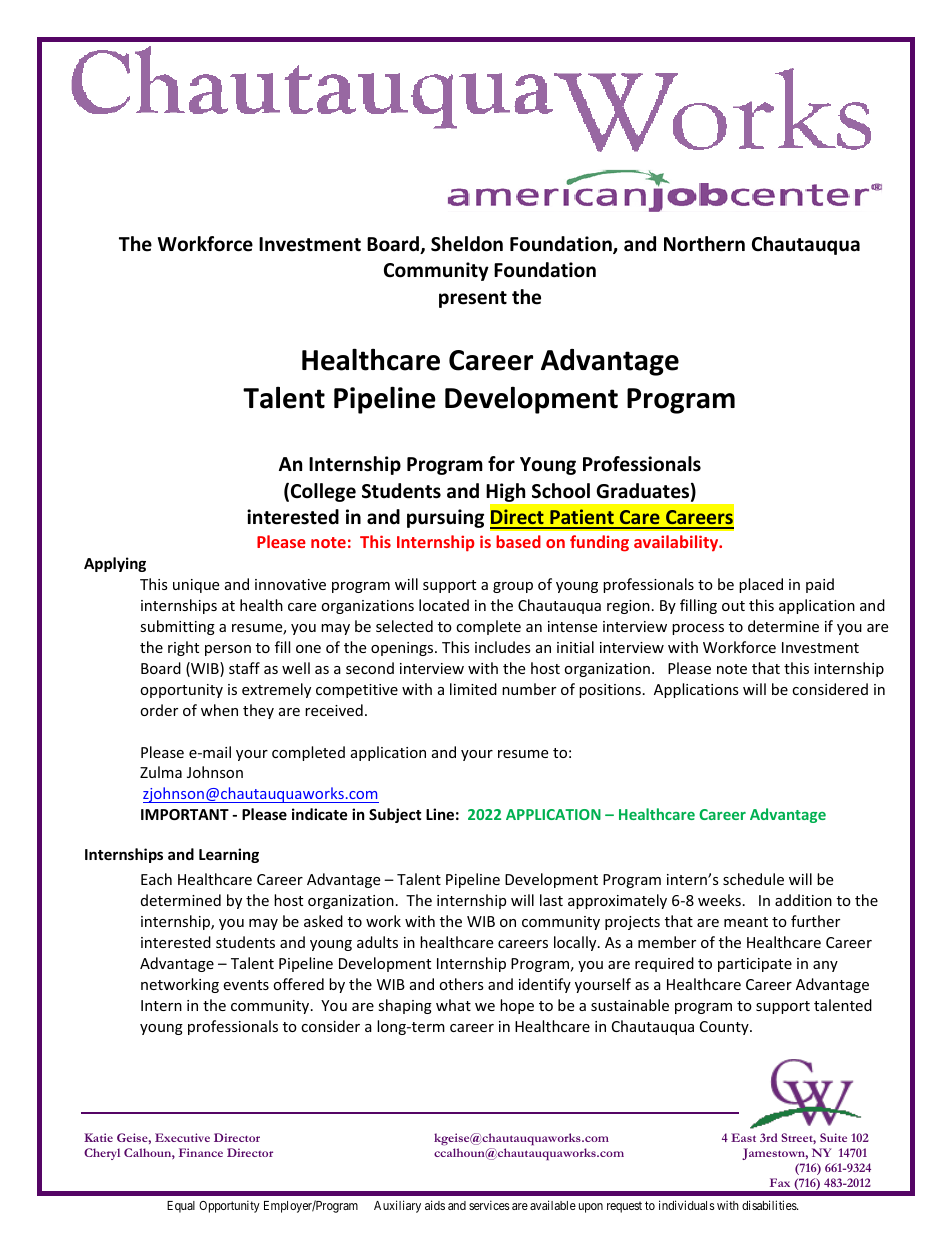 The width and height of the page is (952, 1233). What do you see at coordinates (704, 244) in the page?
I see `Northern` at bounding box center [704, 244].
